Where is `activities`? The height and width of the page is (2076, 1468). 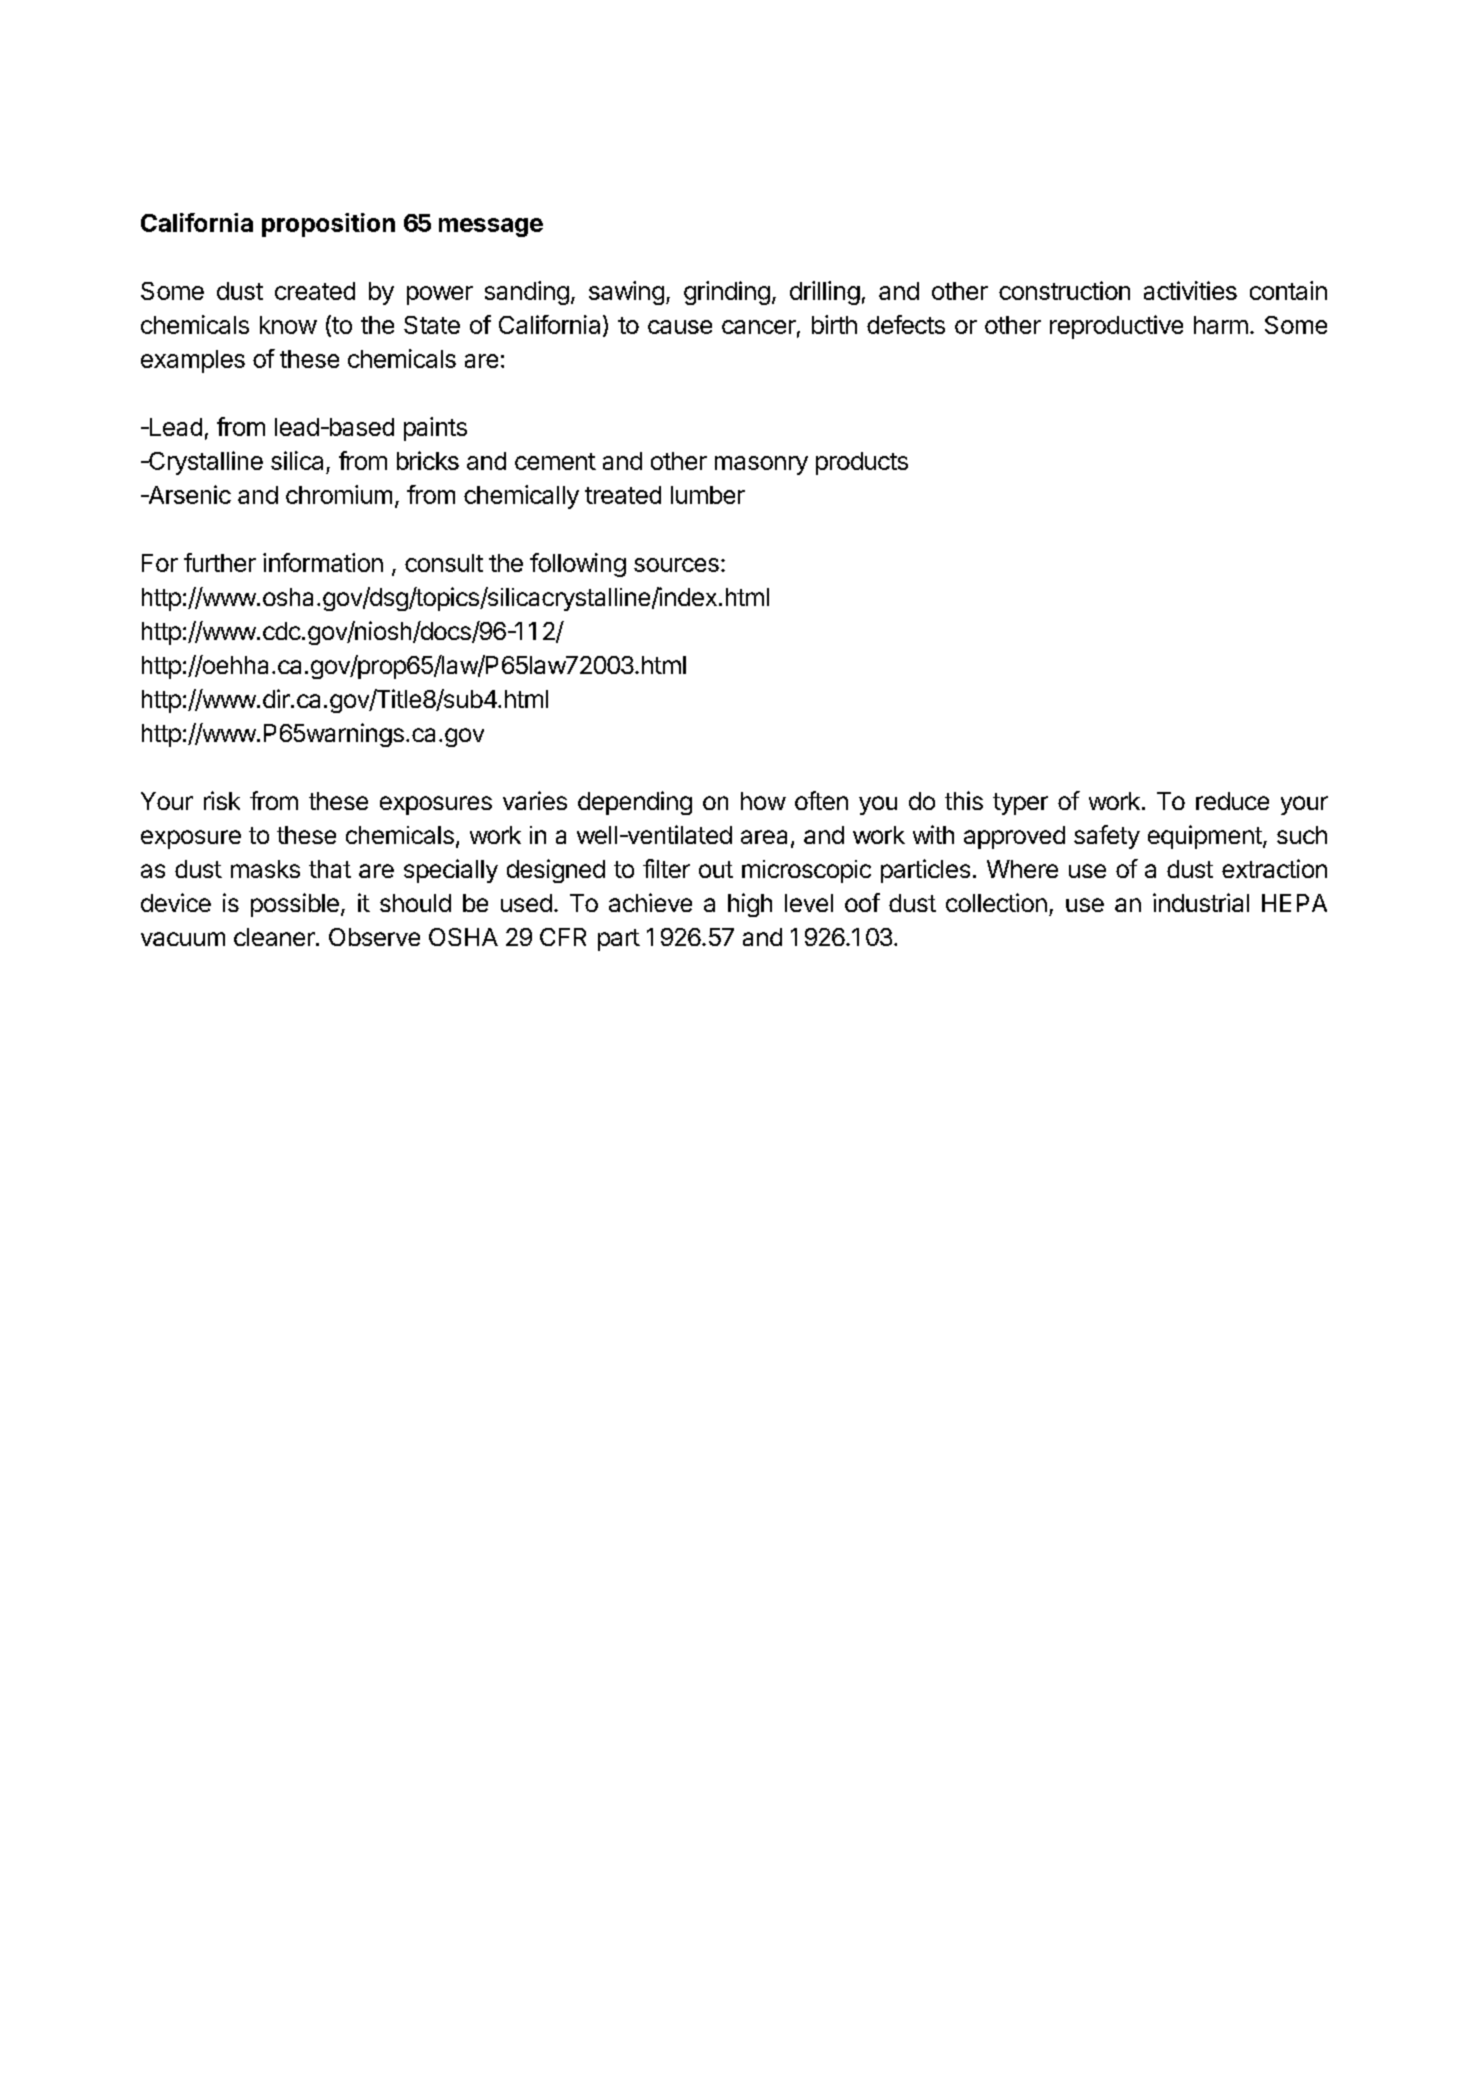
activities is located at coordinates (1190, 290).
